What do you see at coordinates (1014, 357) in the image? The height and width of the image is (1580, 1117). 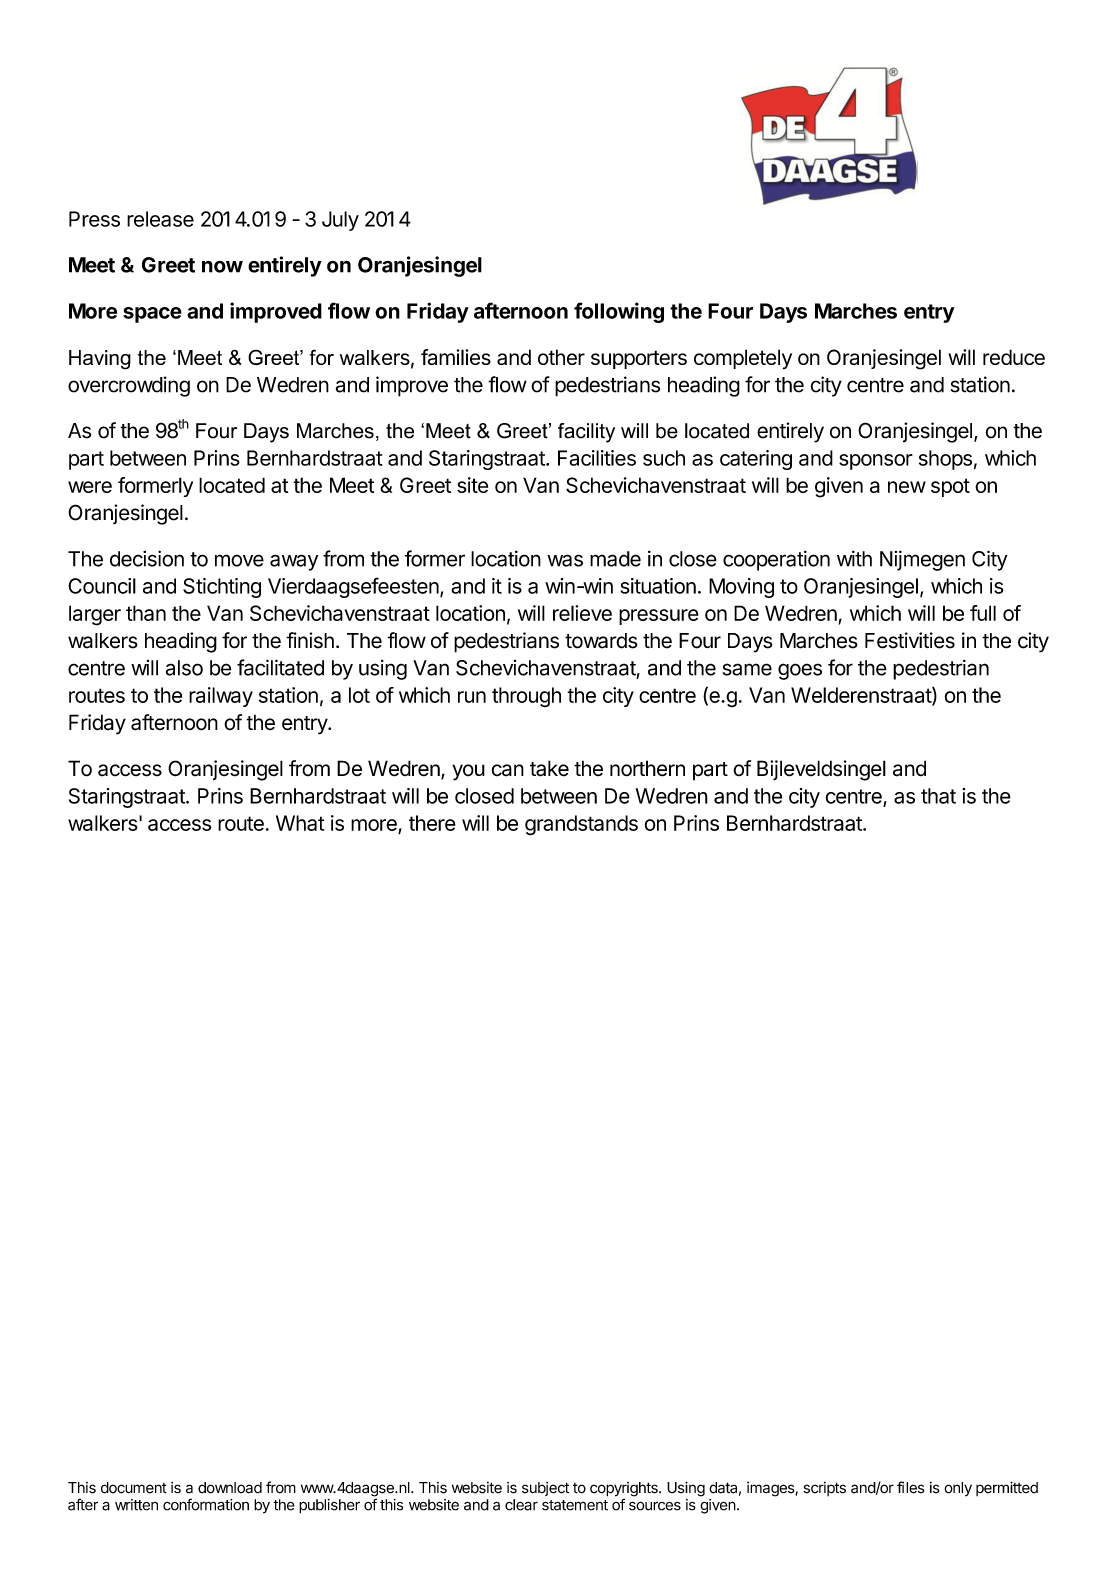 I see `reduce` at bounding box center [1014, 357].
